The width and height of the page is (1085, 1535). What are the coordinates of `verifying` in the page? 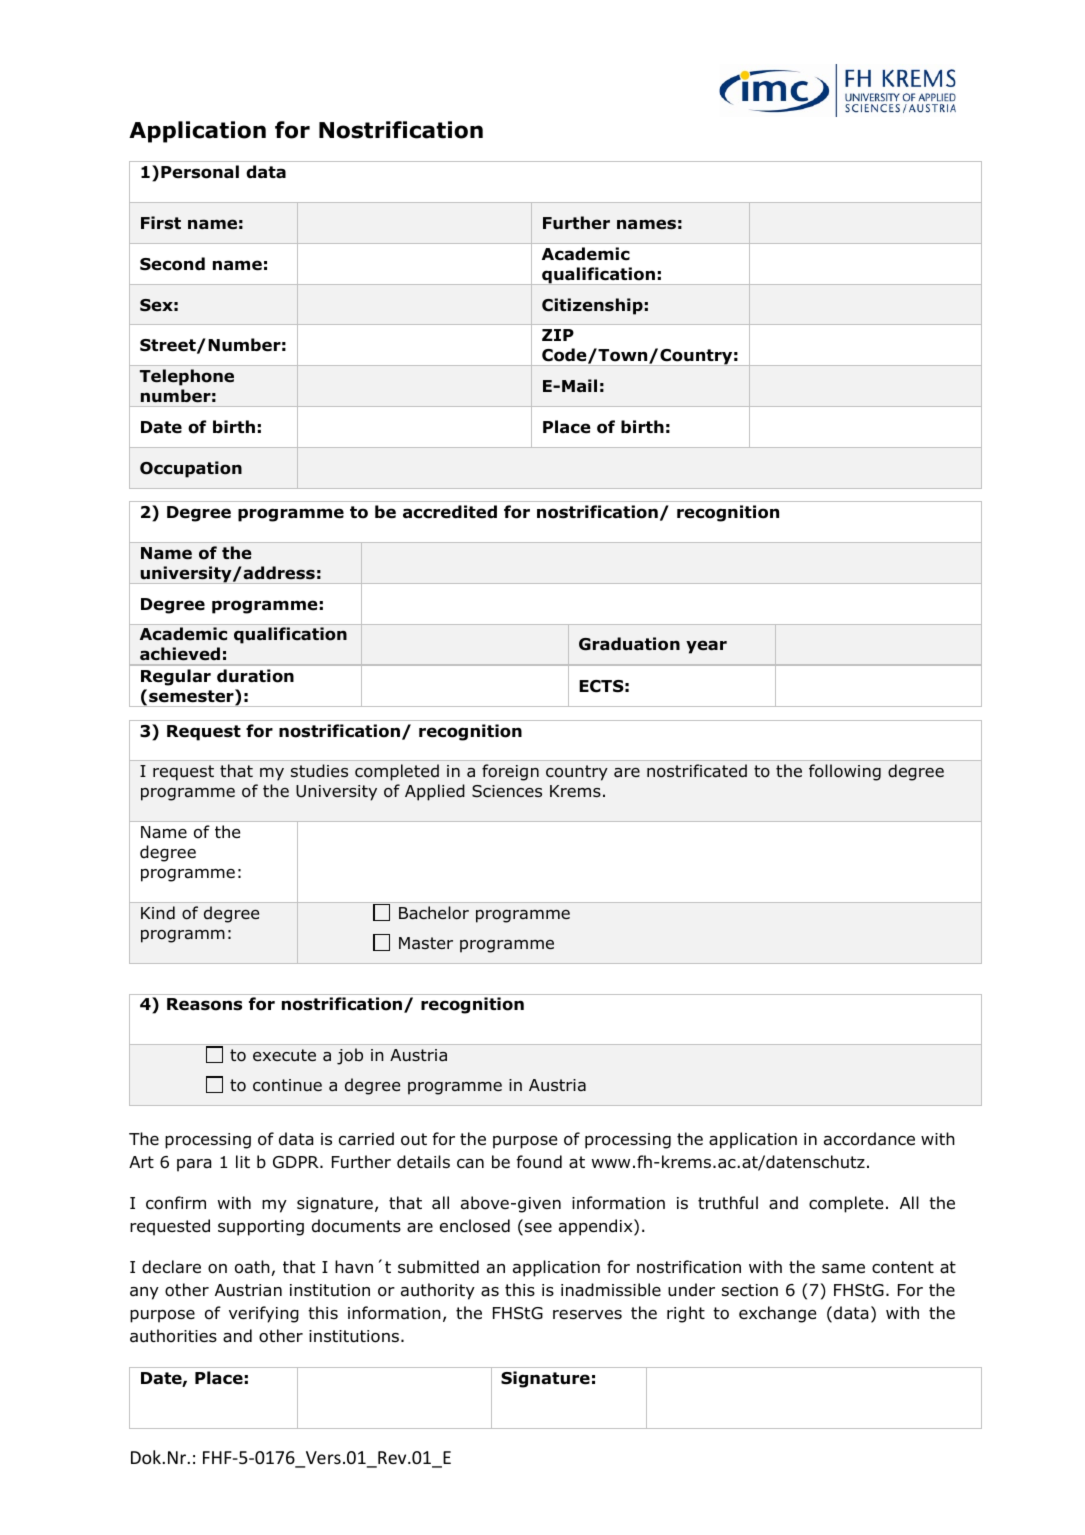 It's located at (264, 1314).
